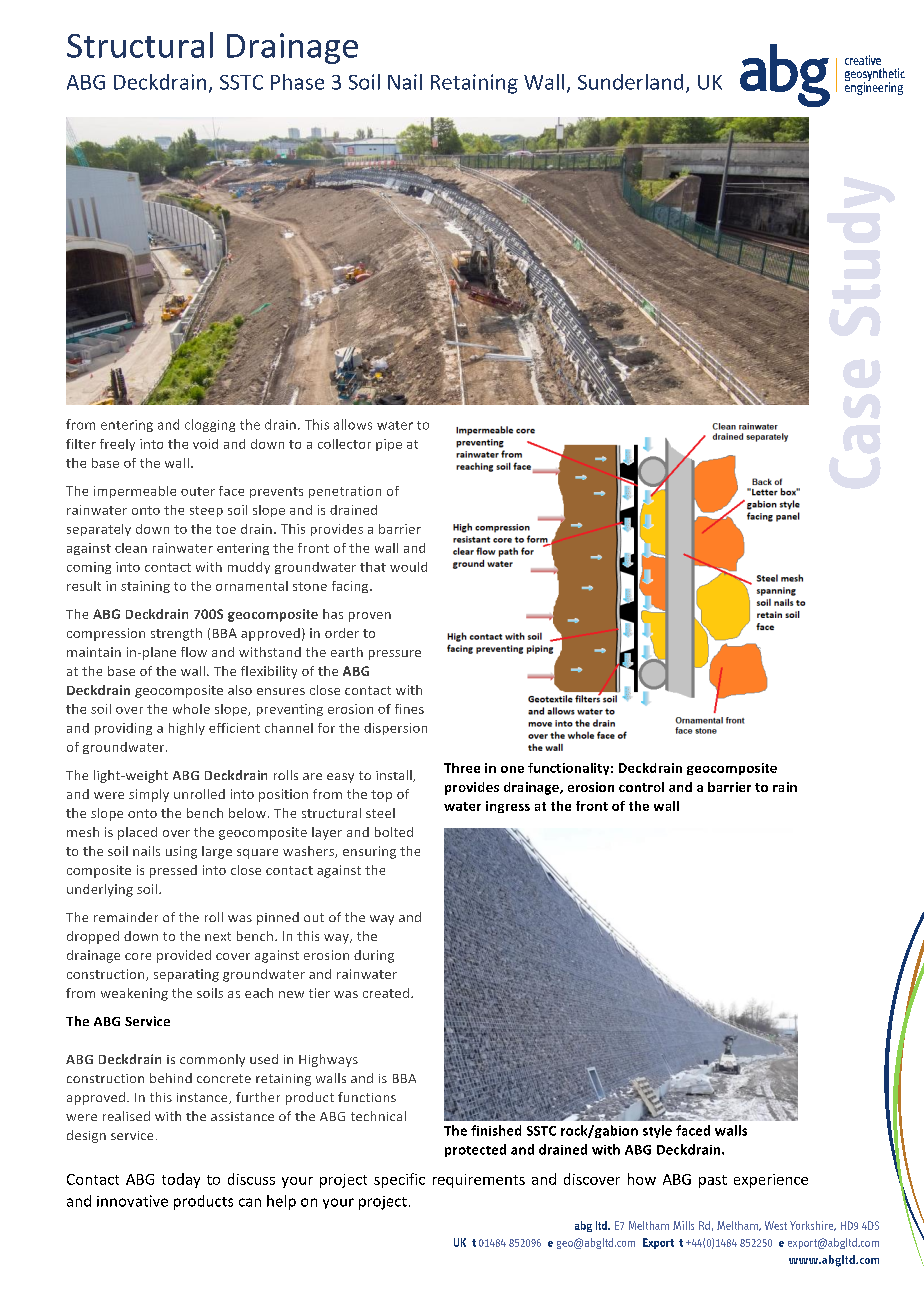  What do you see at coordinates (389, 445) in the page?
I see `pipe` at bounding box center [389, 445].
